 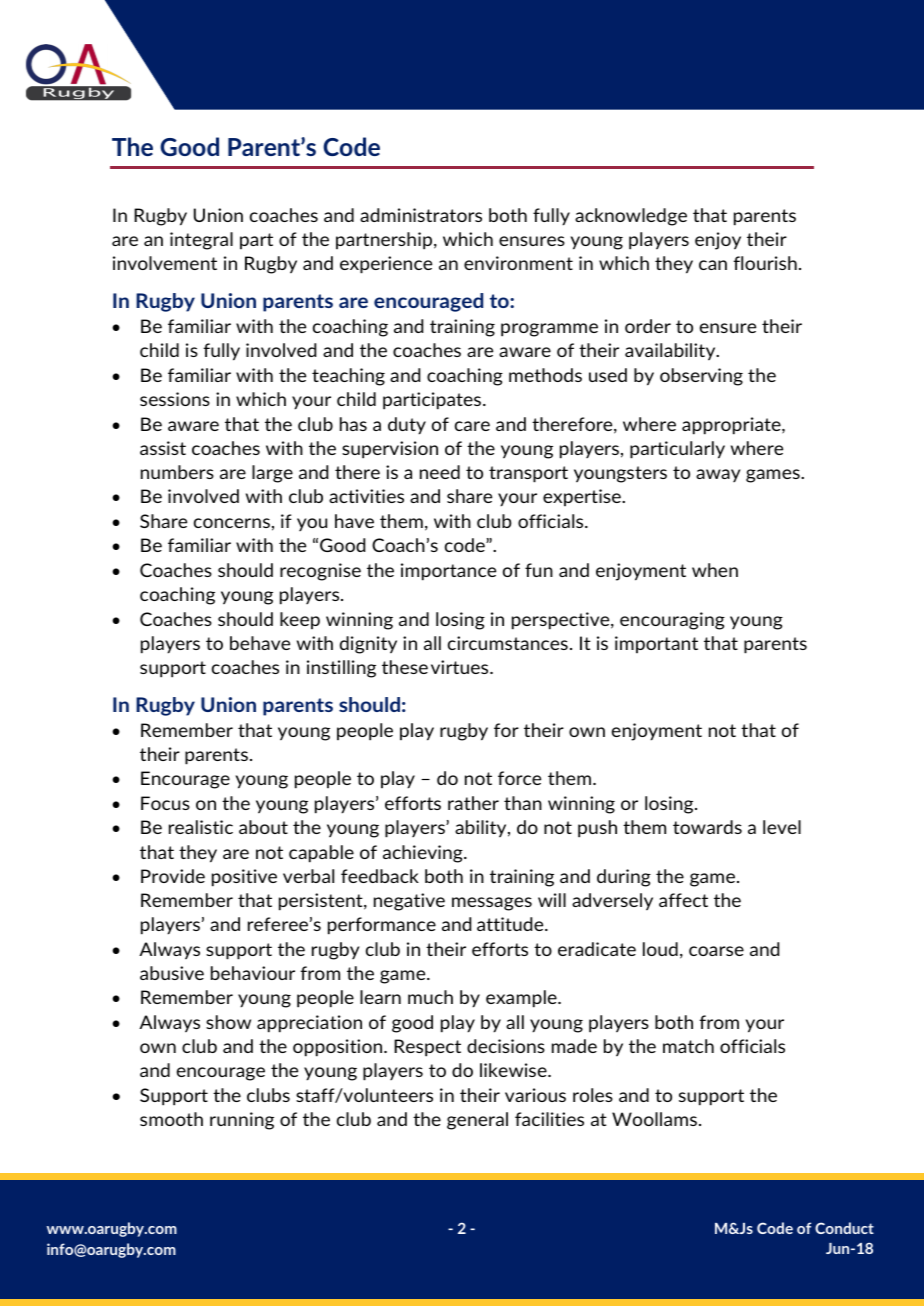 What do you see at coordinates (477, 1121) in the screenshot?
I see `general` at bounding box center [477, 1121].
